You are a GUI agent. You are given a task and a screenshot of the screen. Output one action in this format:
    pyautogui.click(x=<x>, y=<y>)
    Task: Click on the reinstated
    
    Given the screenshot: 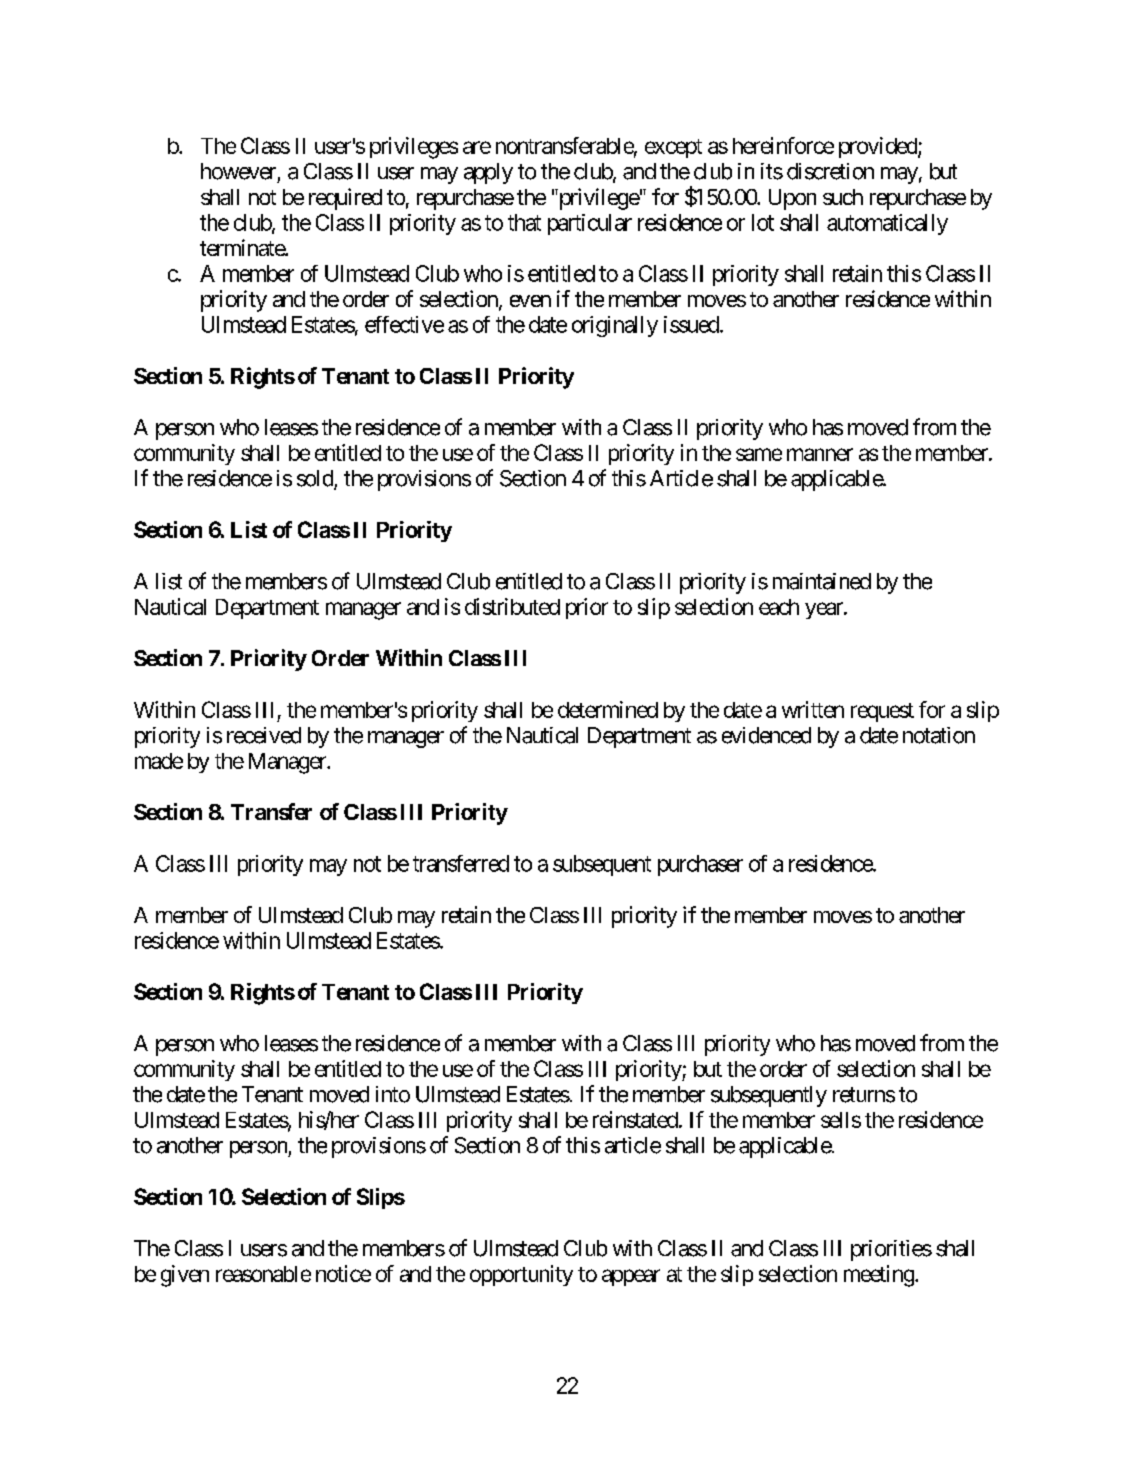 What is the action you would take?
    pyautogui.click(x=635, y=1119)
